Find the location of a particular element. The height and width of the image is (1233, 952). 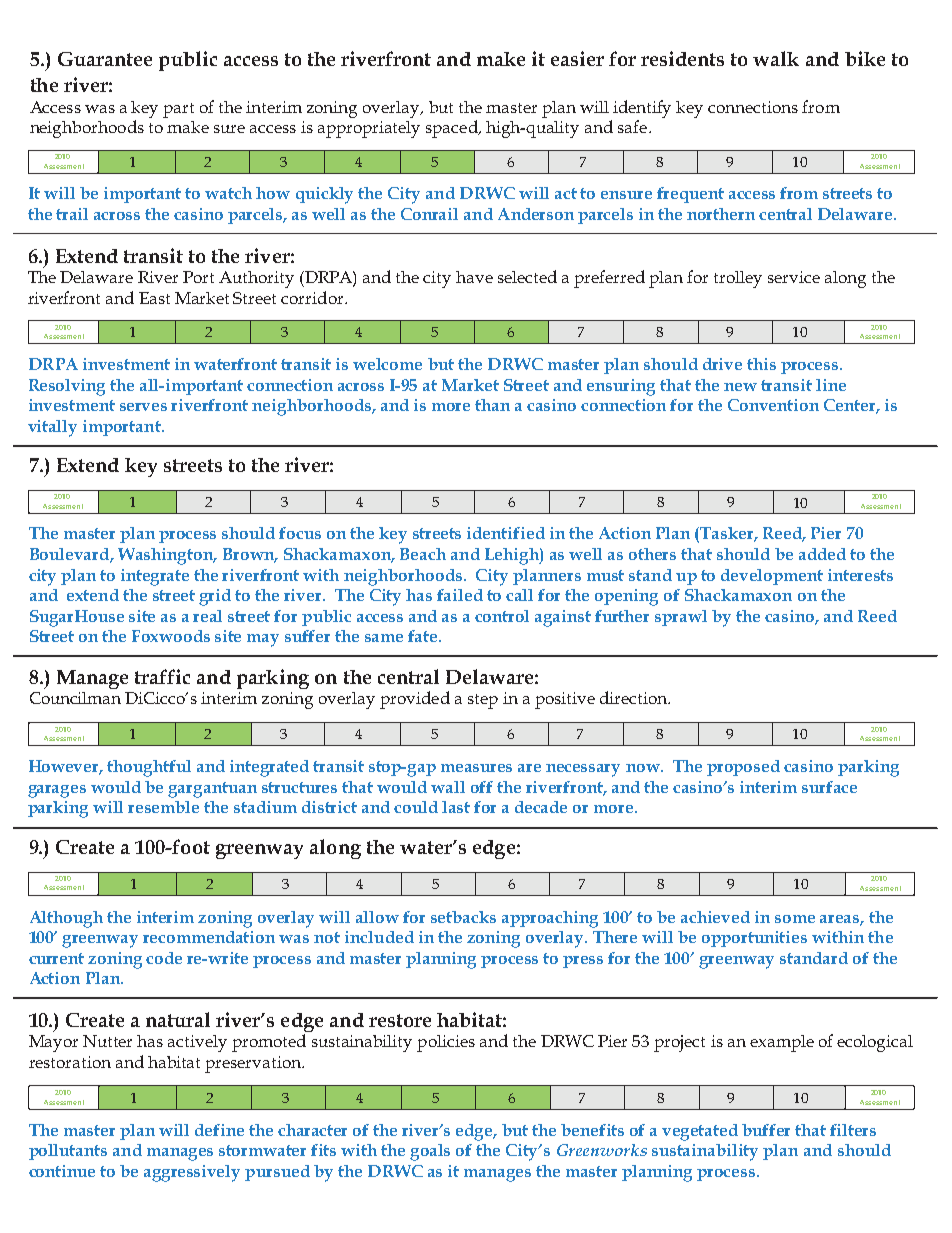

resemble is located at coordinates (163, 807).
